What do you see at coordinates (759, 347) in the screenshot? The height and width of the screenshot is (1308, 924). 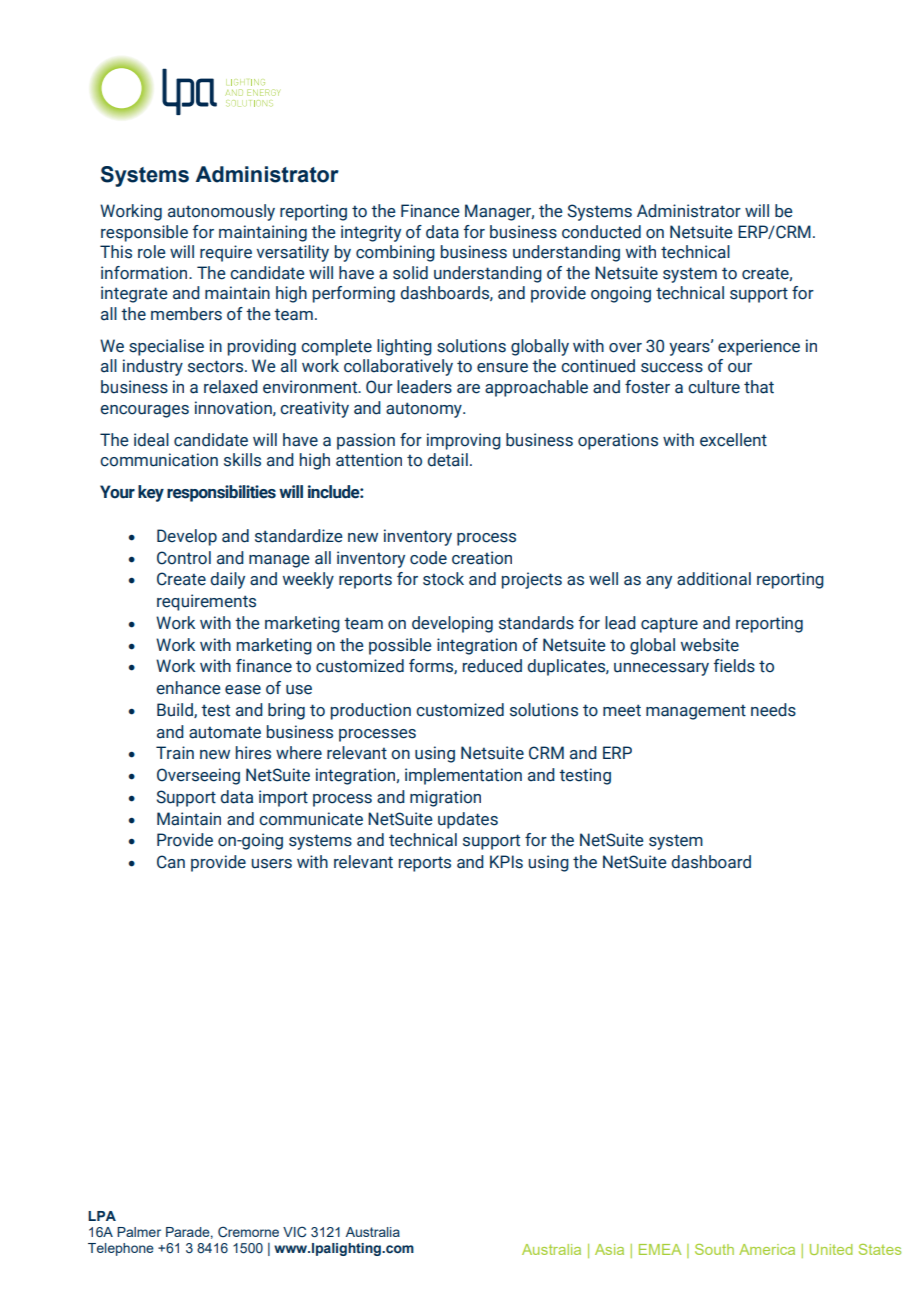 I see `experience` at bounding box center [759, 347].
